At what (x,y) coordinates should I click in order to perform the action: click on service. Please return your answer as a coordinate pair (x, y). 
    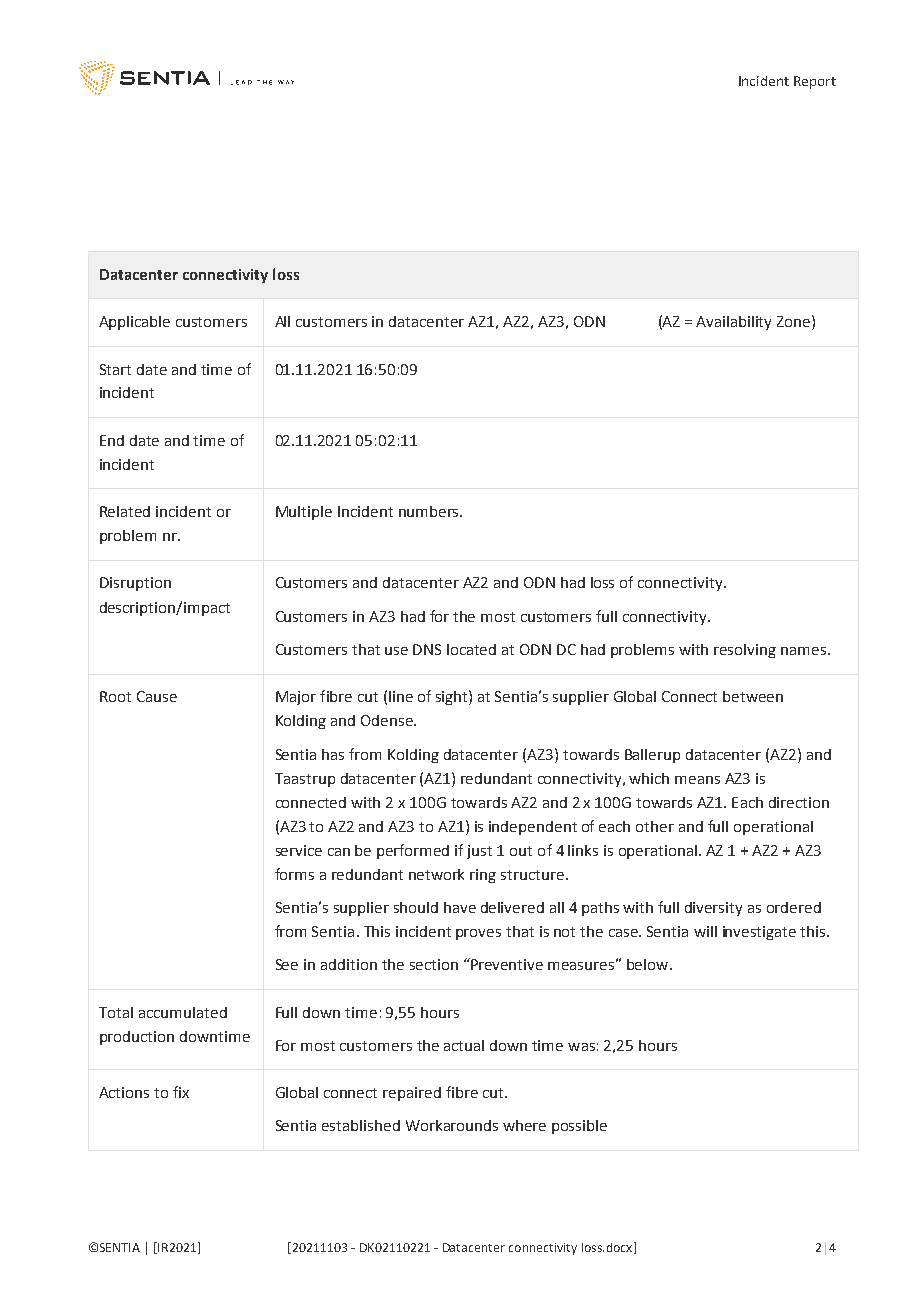
    Looking at the image, I should click on (299, 850).
